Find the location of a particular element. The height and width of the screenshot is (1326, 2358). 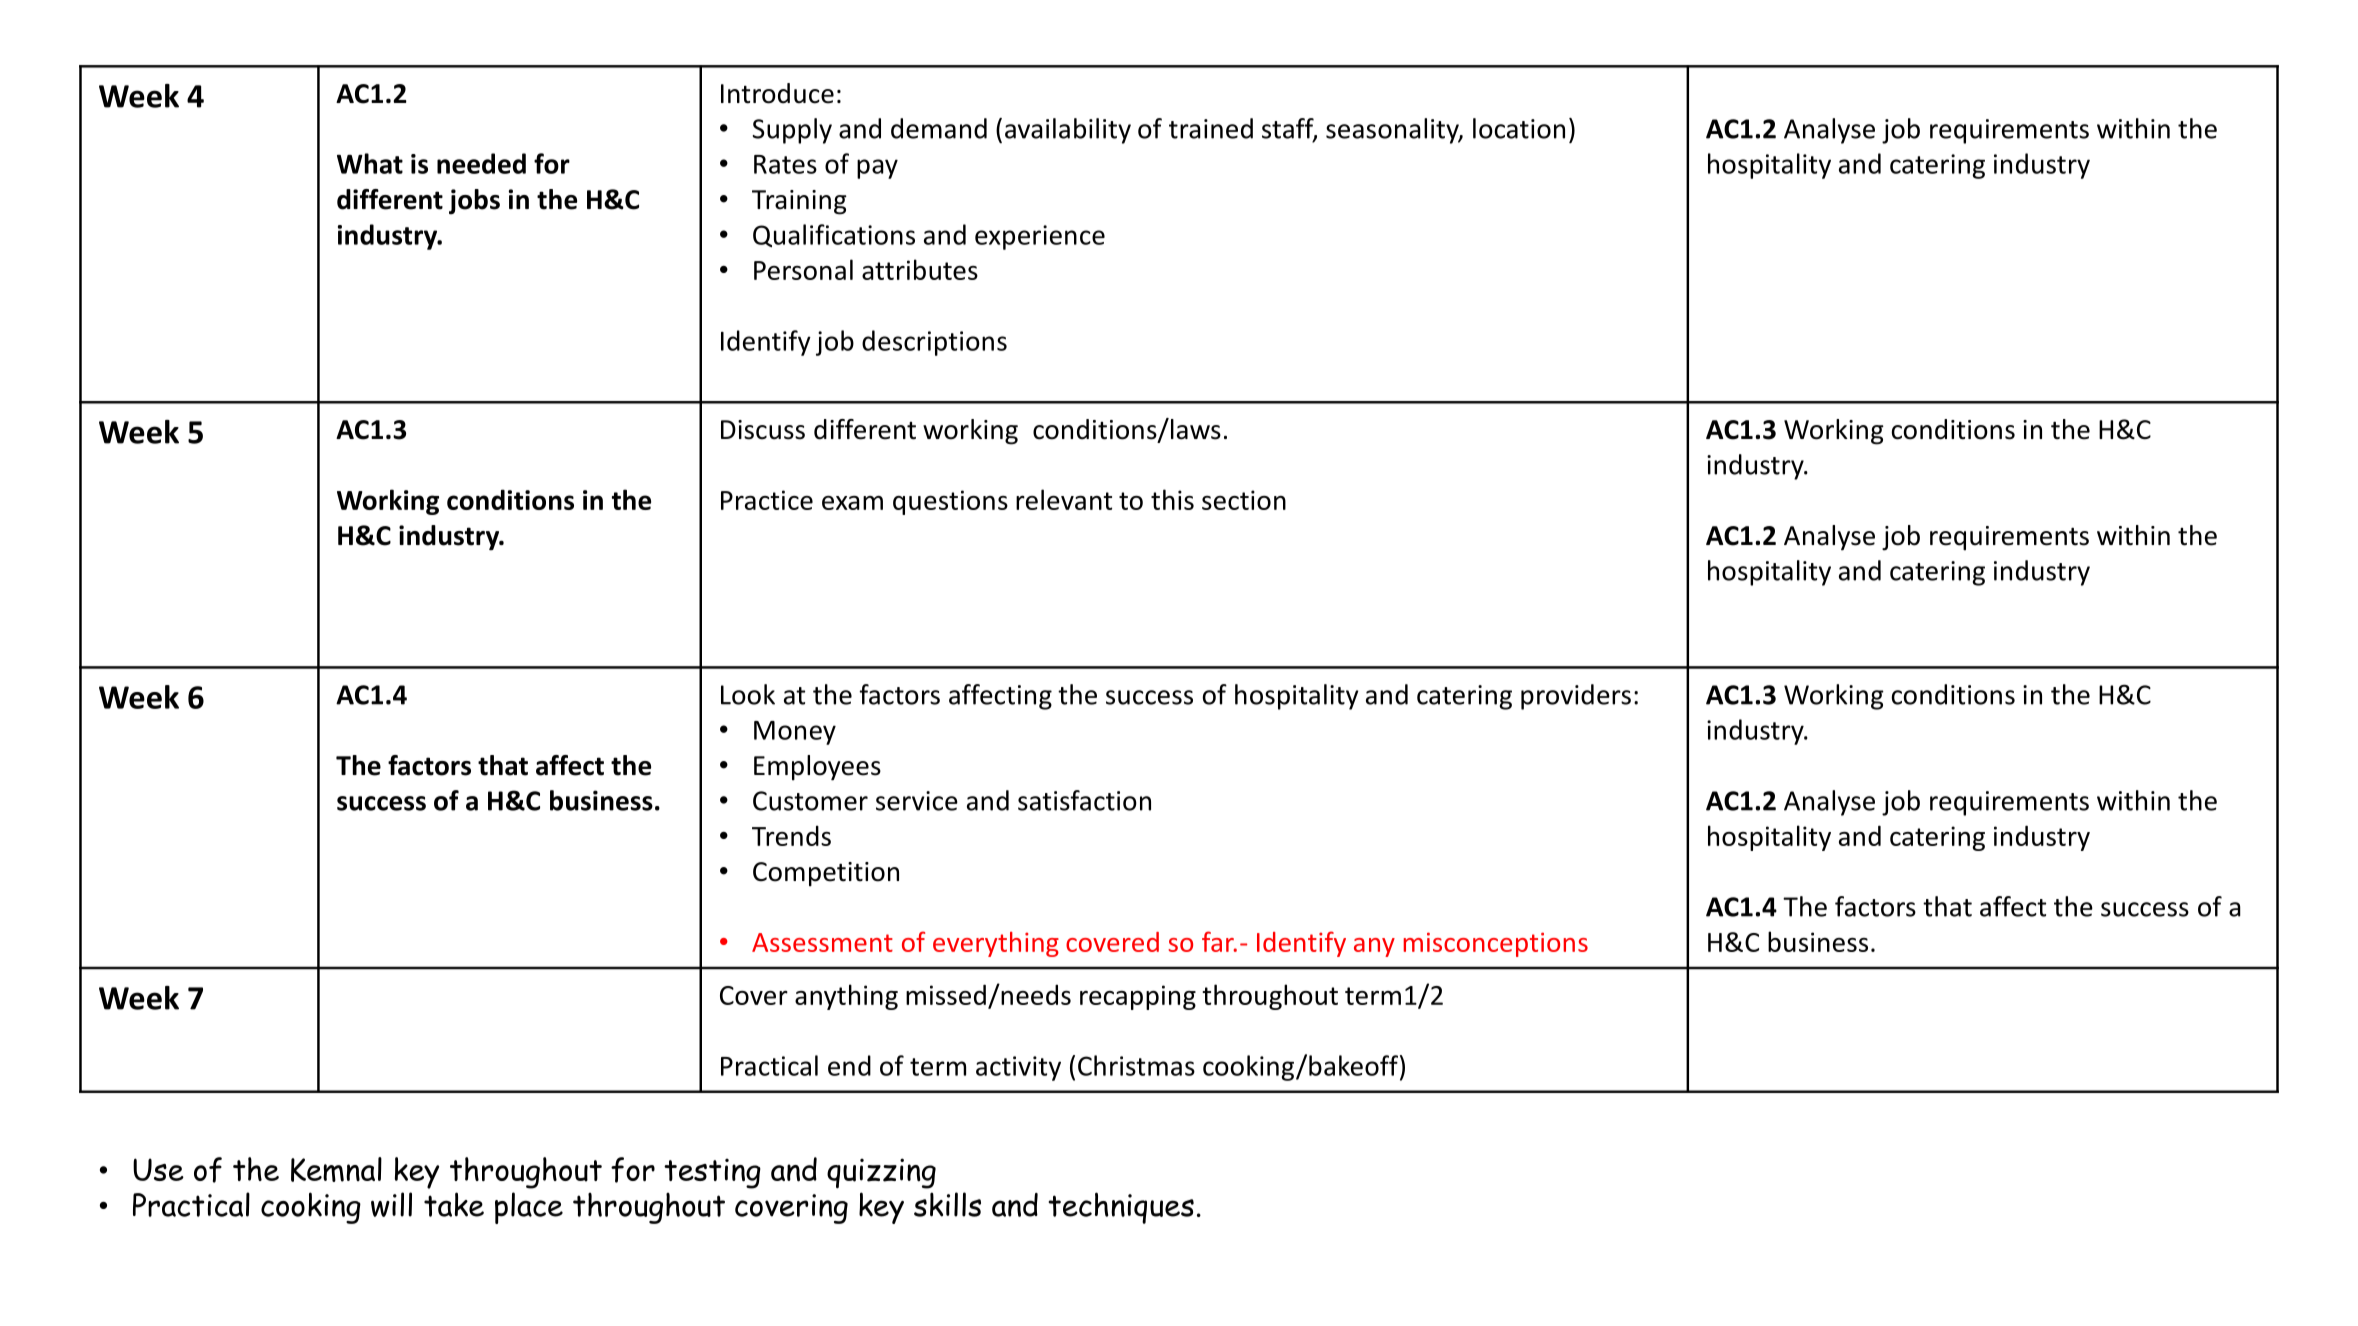

Look is located at coordinates (748, 694).
